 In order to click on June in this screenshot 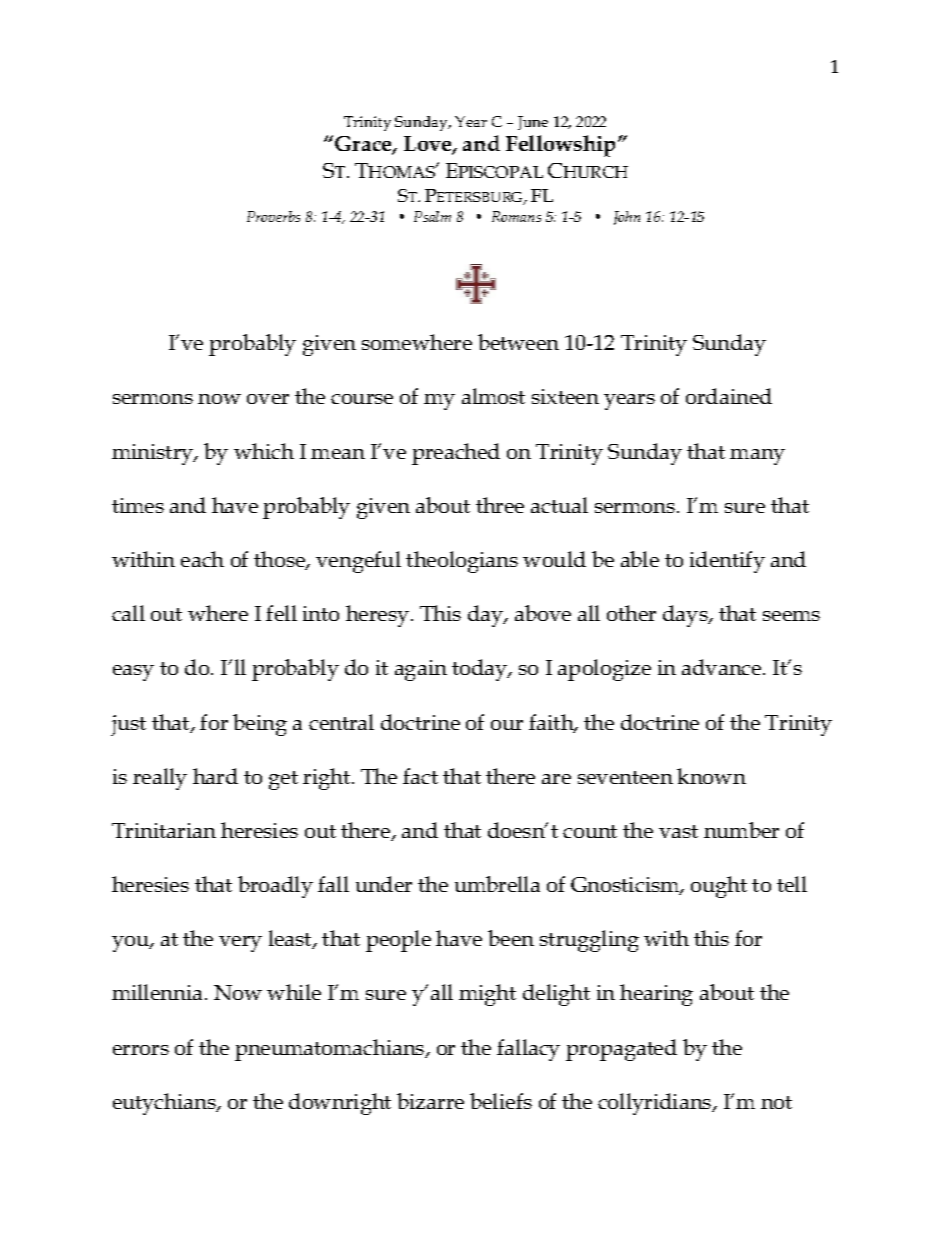, I will do `click(533, 123)`.
